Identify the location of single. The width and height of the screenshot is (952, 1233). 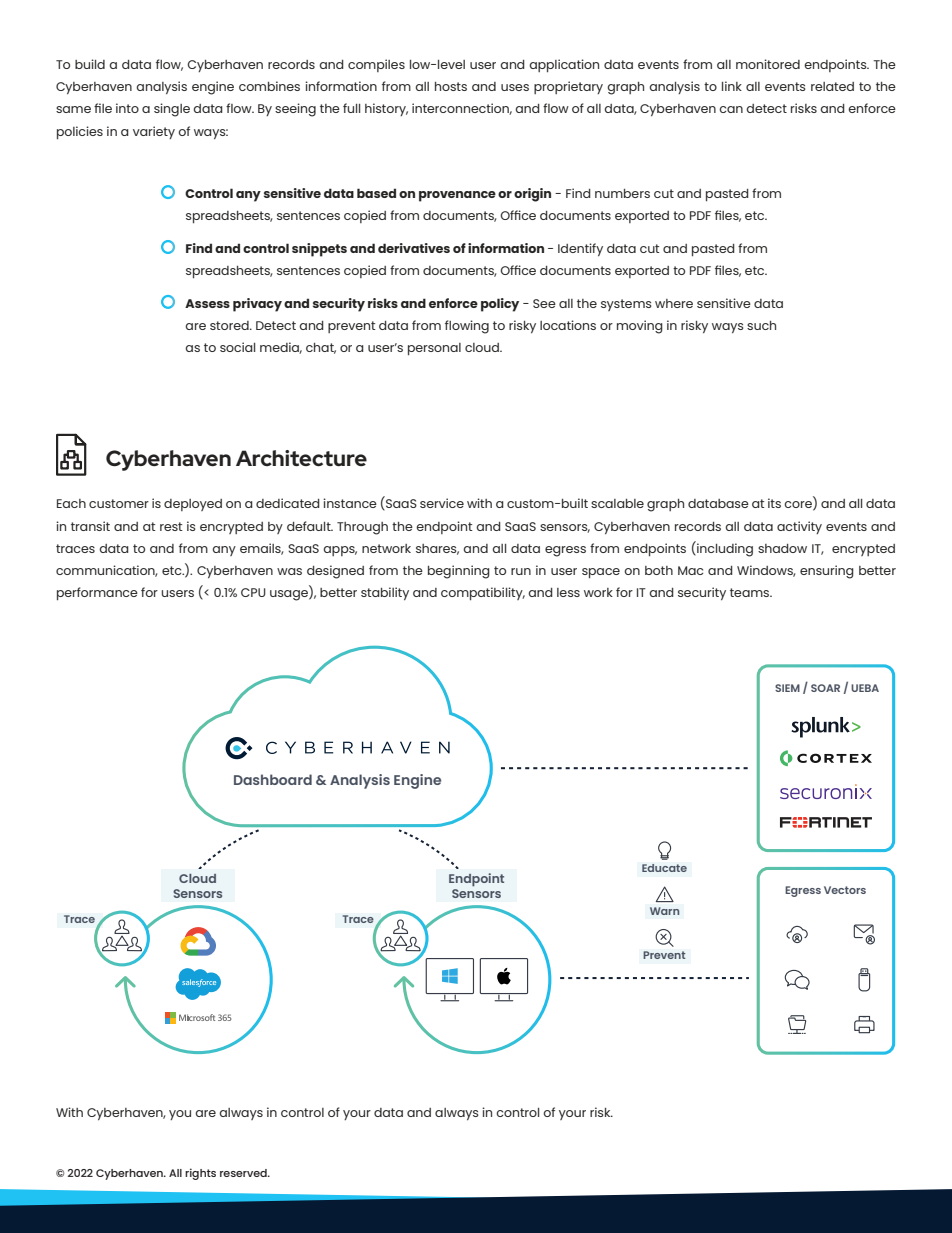
(172, 110).
